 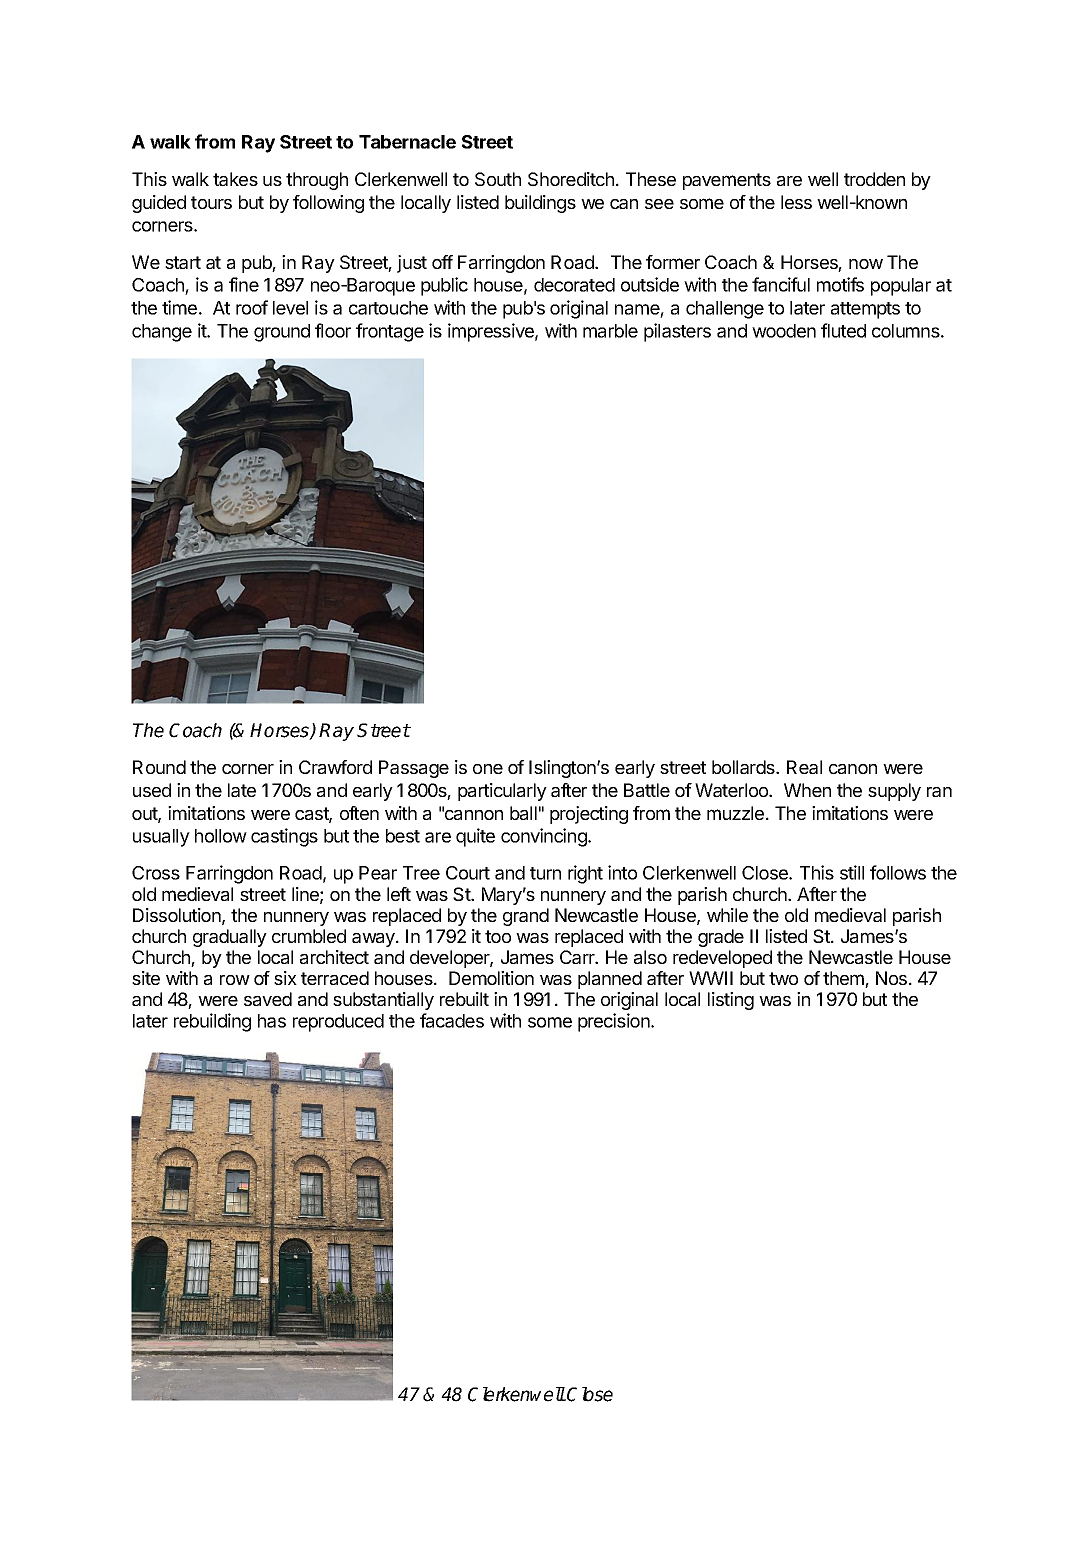 I want to click on Real, so click(x=804, y=767).
